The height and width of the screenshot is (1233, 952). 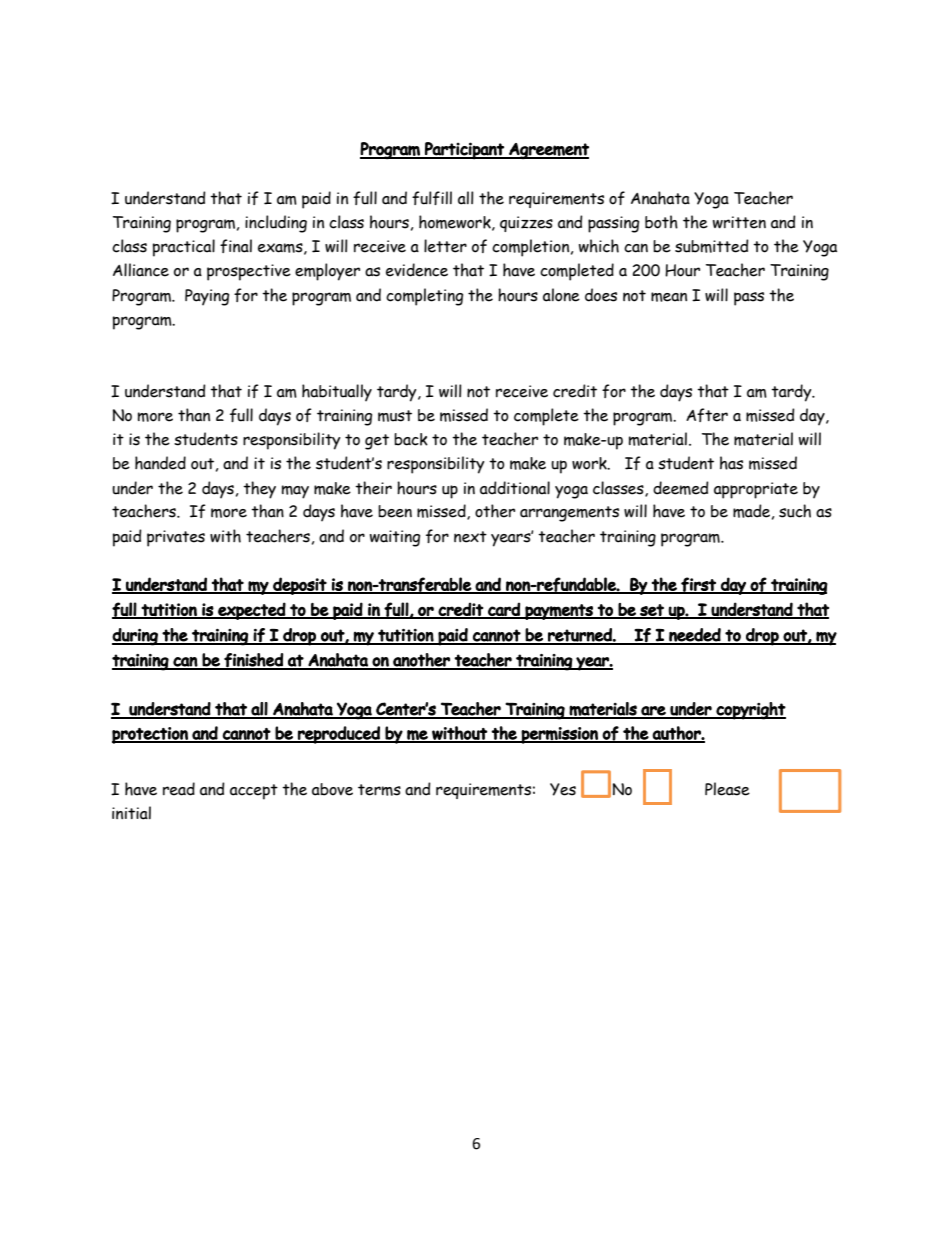 What do you see at coordinates (276, 224) in the screenshot?
I see `including` at bounding box center [276, 224].
